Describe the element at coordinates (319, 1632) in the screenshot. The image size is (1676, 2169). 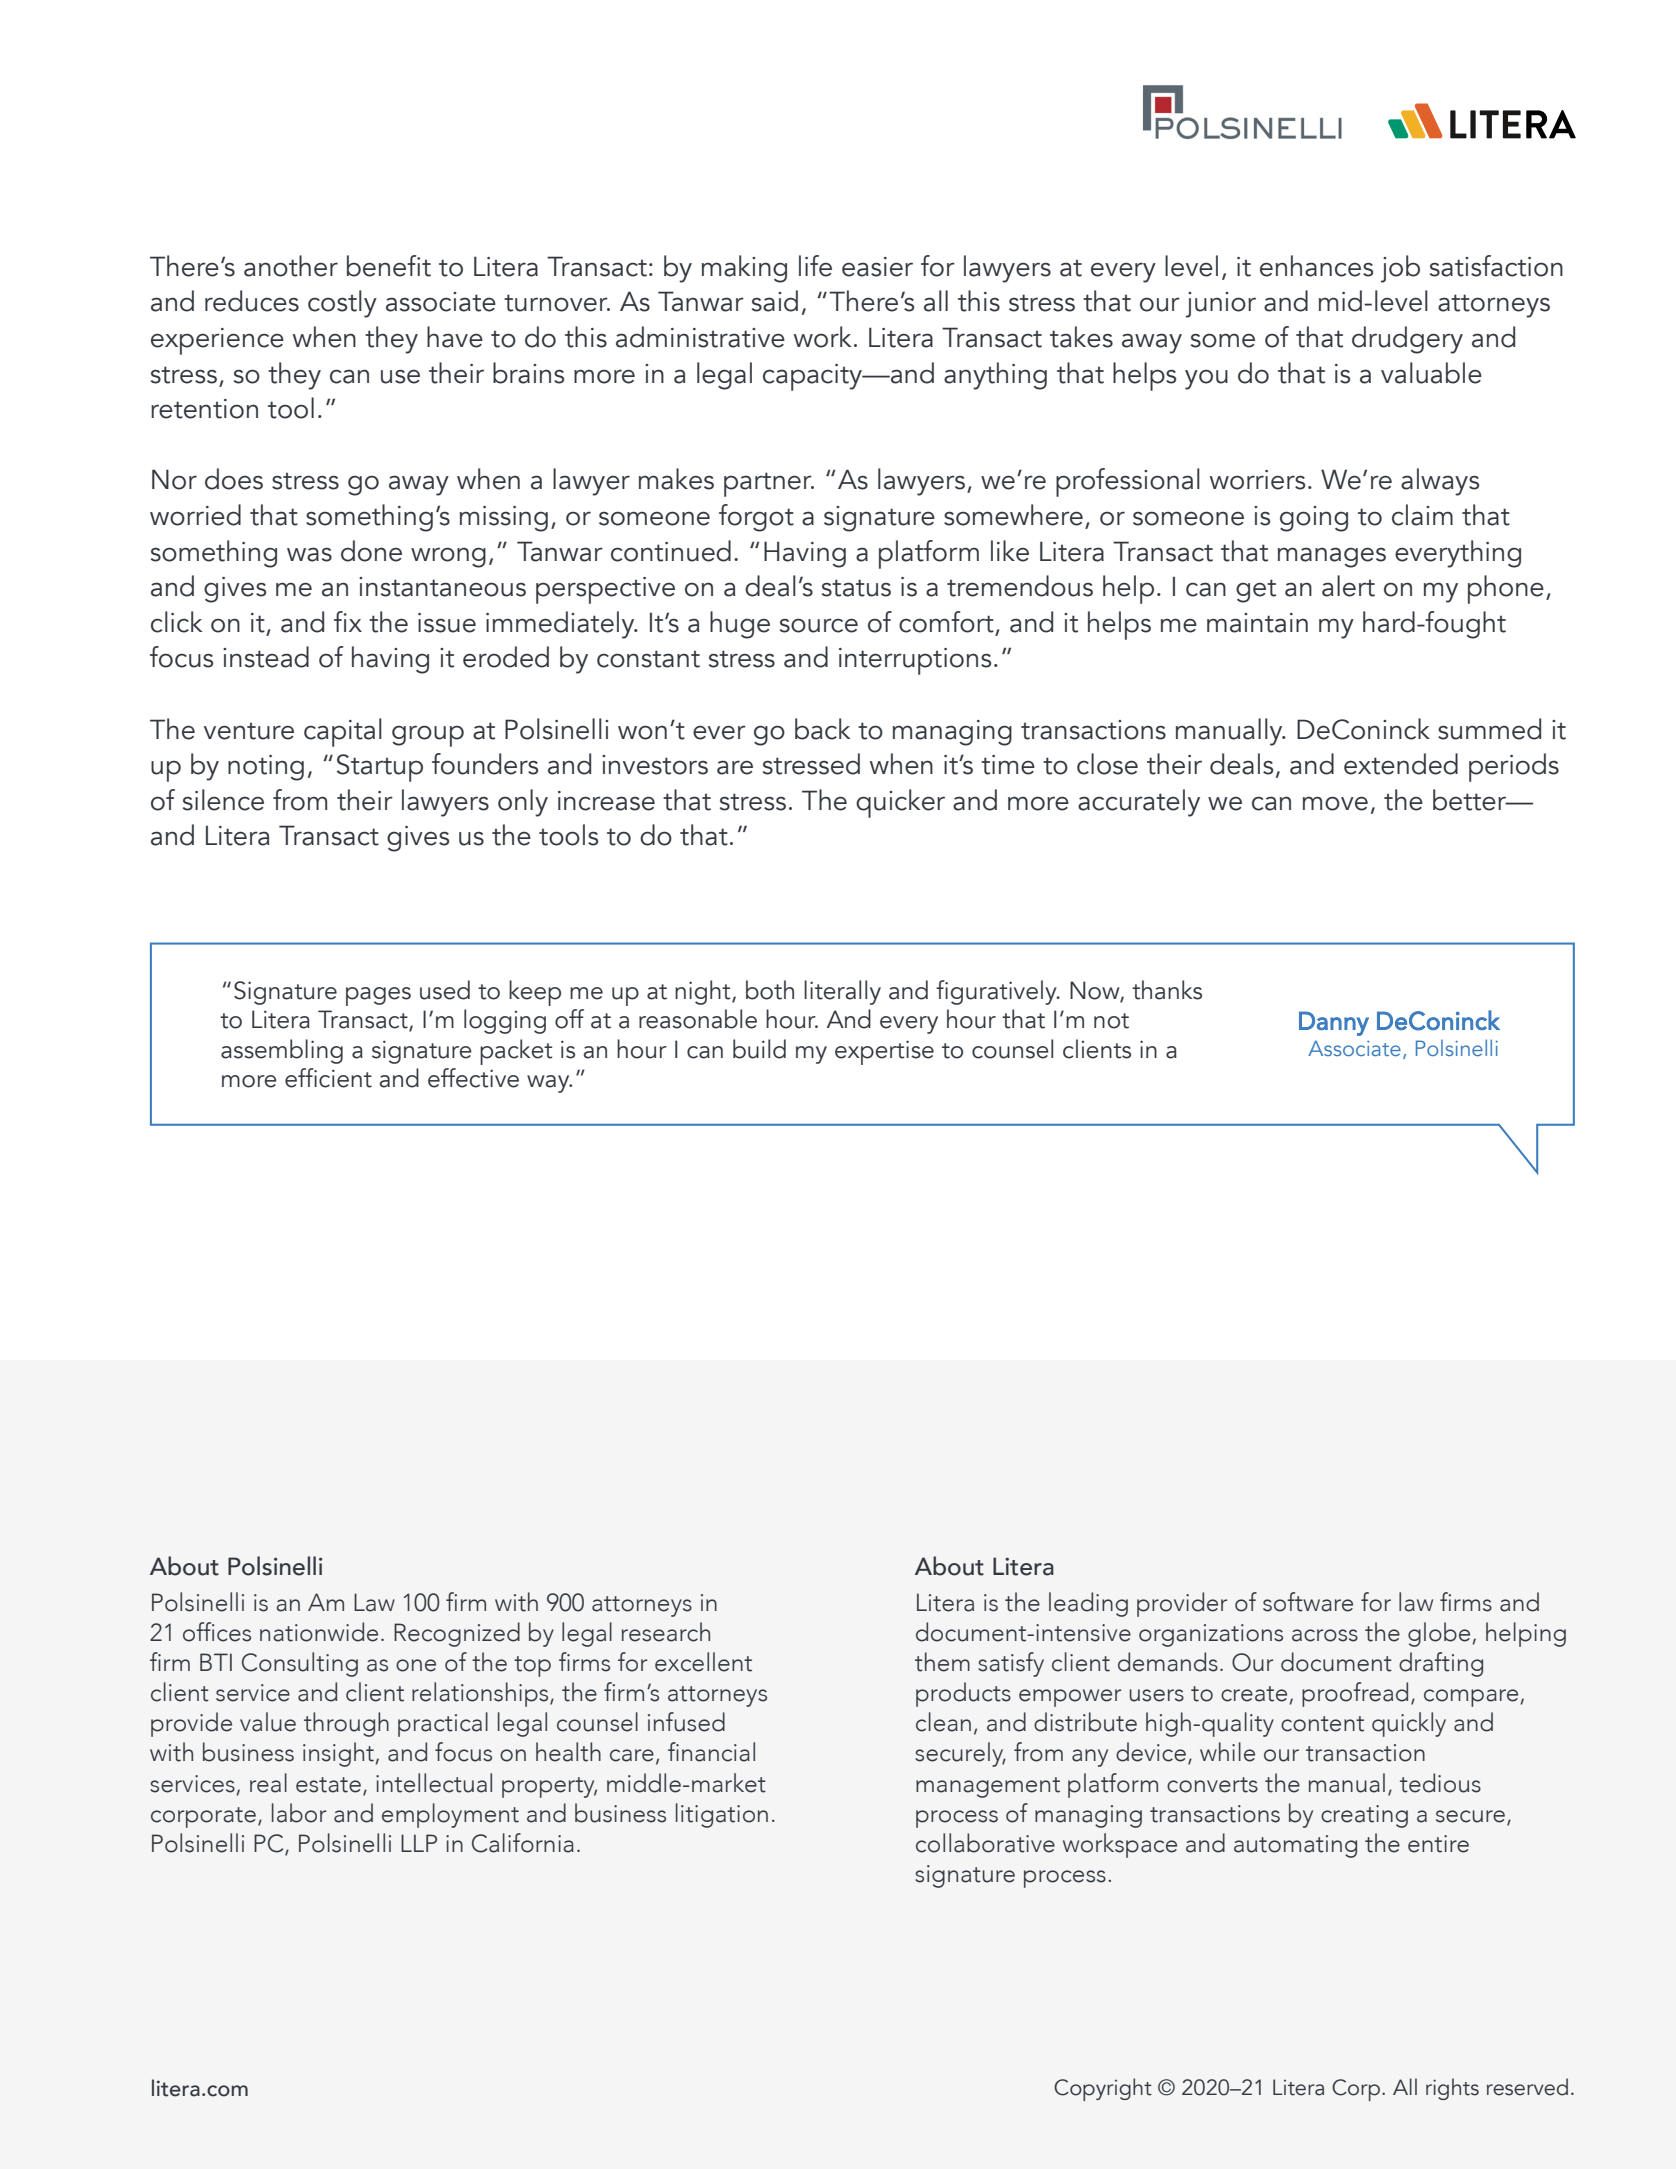
I see `nationwide` at that location.
